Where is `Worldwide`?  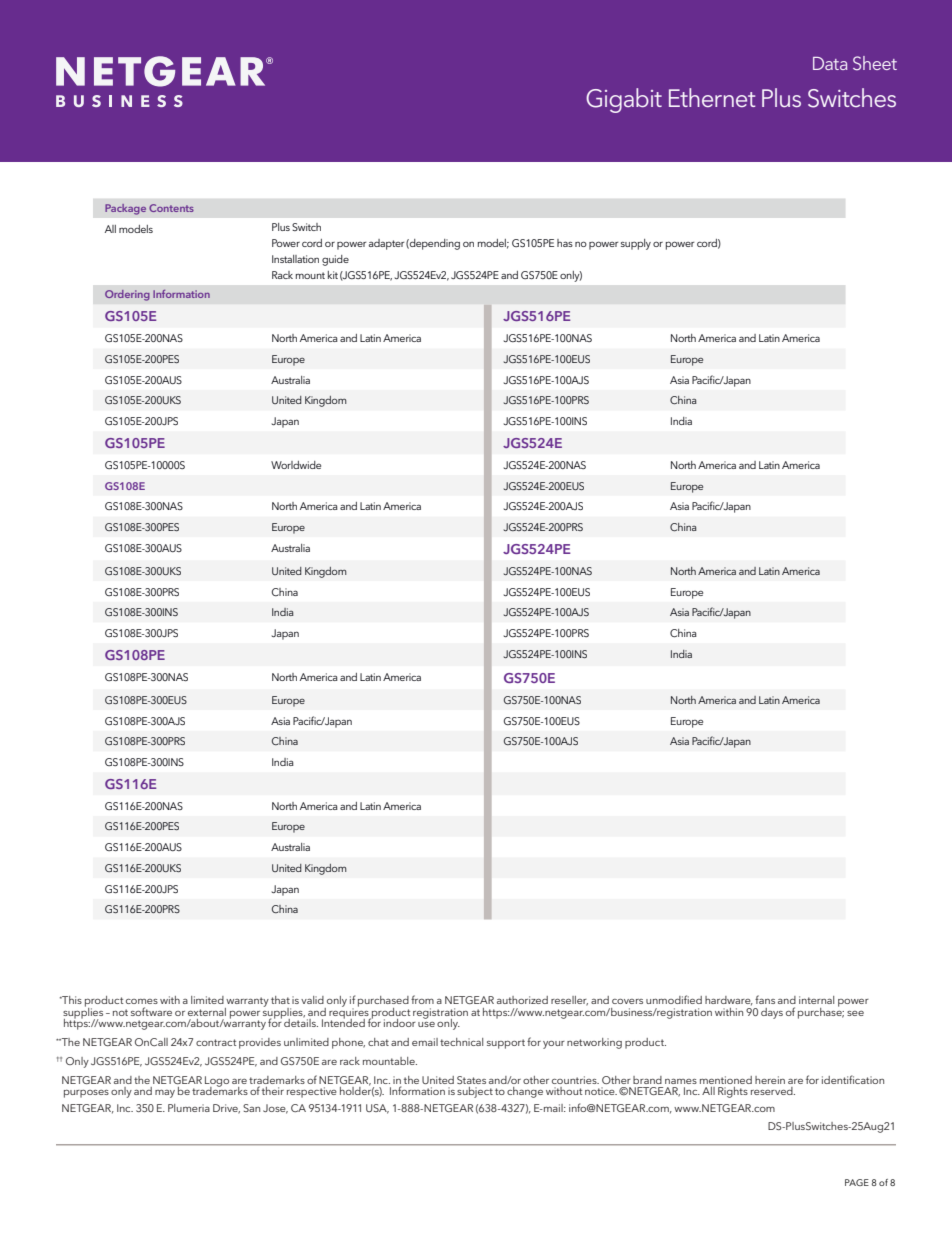
Worldwide is located at coordinates (296, 465).
